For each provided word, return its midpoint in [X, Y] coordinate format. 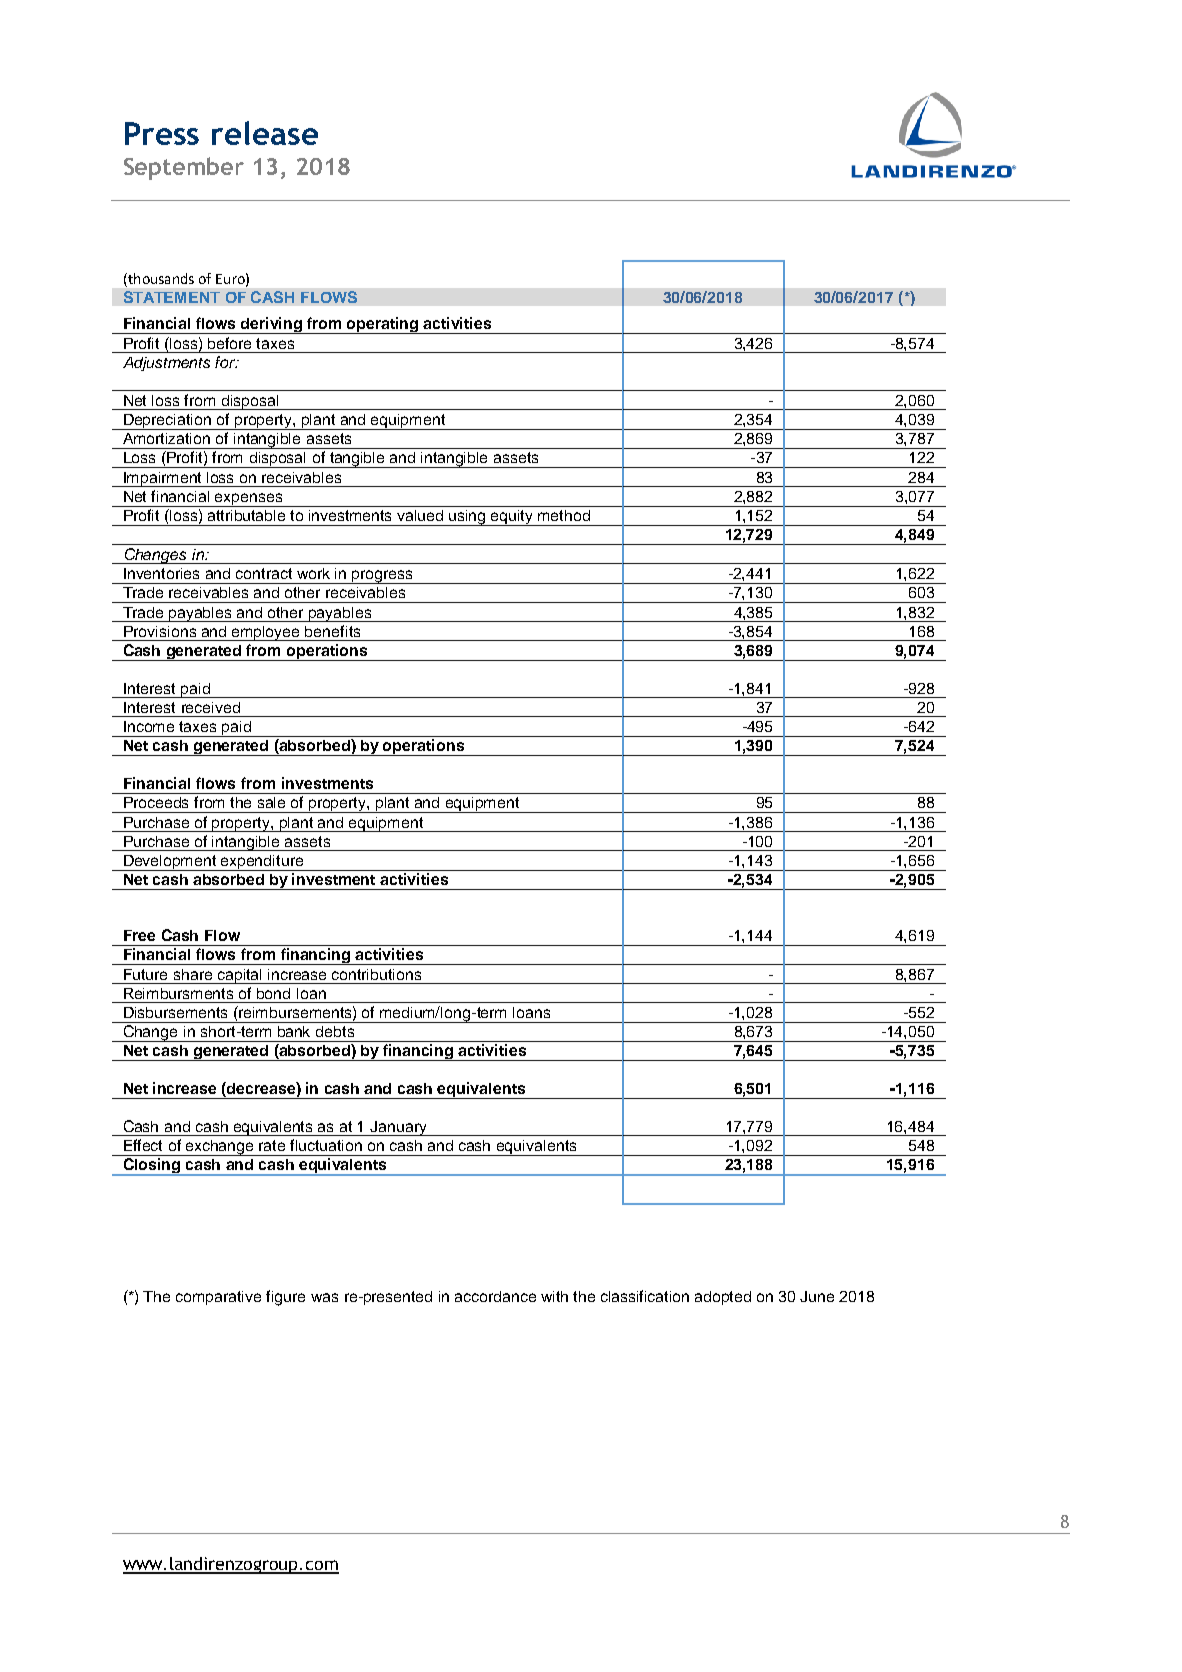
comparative [218, 1298]
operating [383, 325]
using [468, 518]
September [184, 168]
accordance [495, 1296]
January [398, 1128]
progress [382, 577]
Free [139, 935]
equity [512, 518]
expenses [249, 500]
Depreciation [168, 422]
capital [240, 976]
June [817, 1296]
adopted [723, 1298]
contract [264, 573]
